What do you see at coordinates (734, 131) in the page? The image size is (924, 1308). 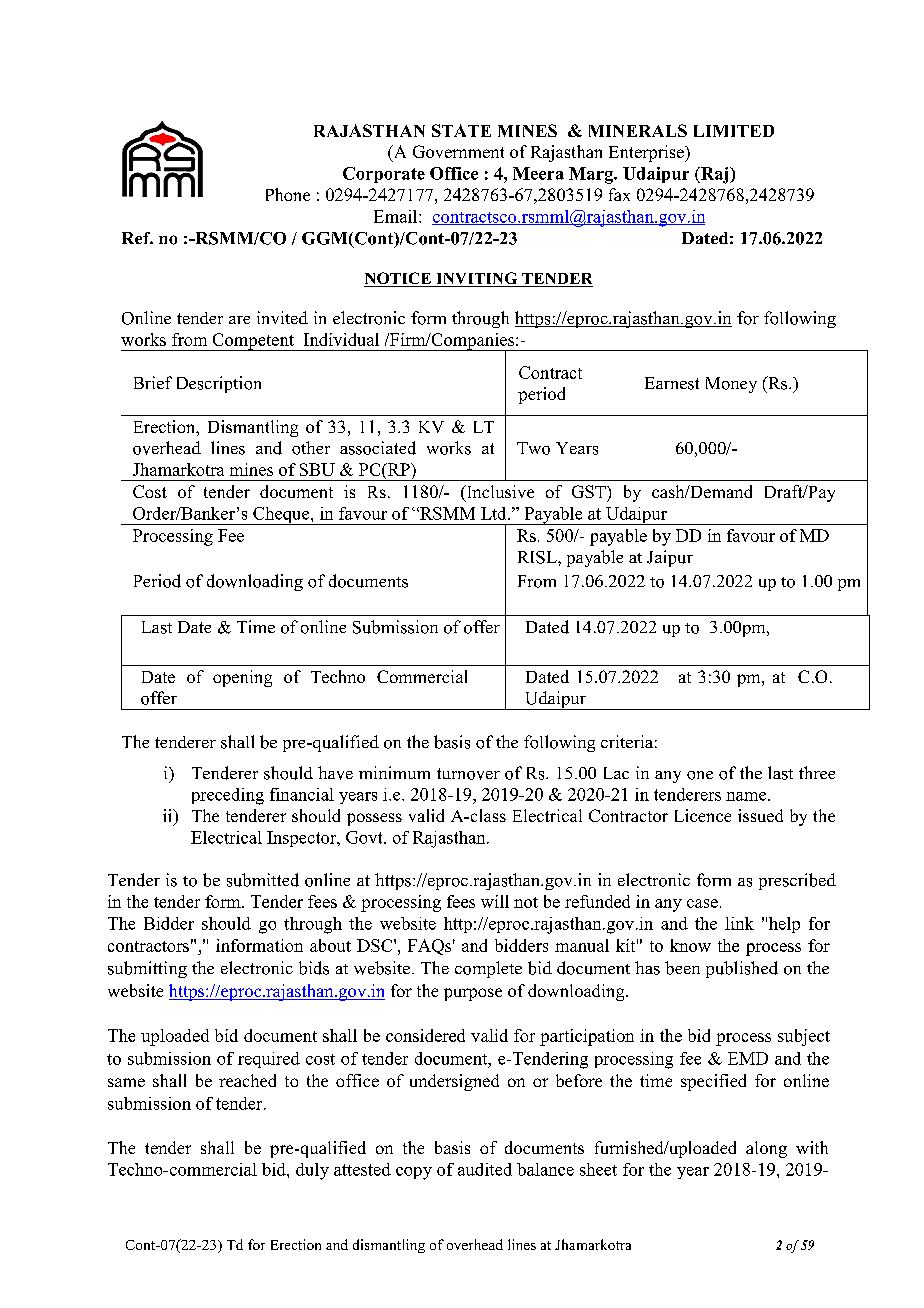 I see `LIMITED` at bounding box center [734, 131].
